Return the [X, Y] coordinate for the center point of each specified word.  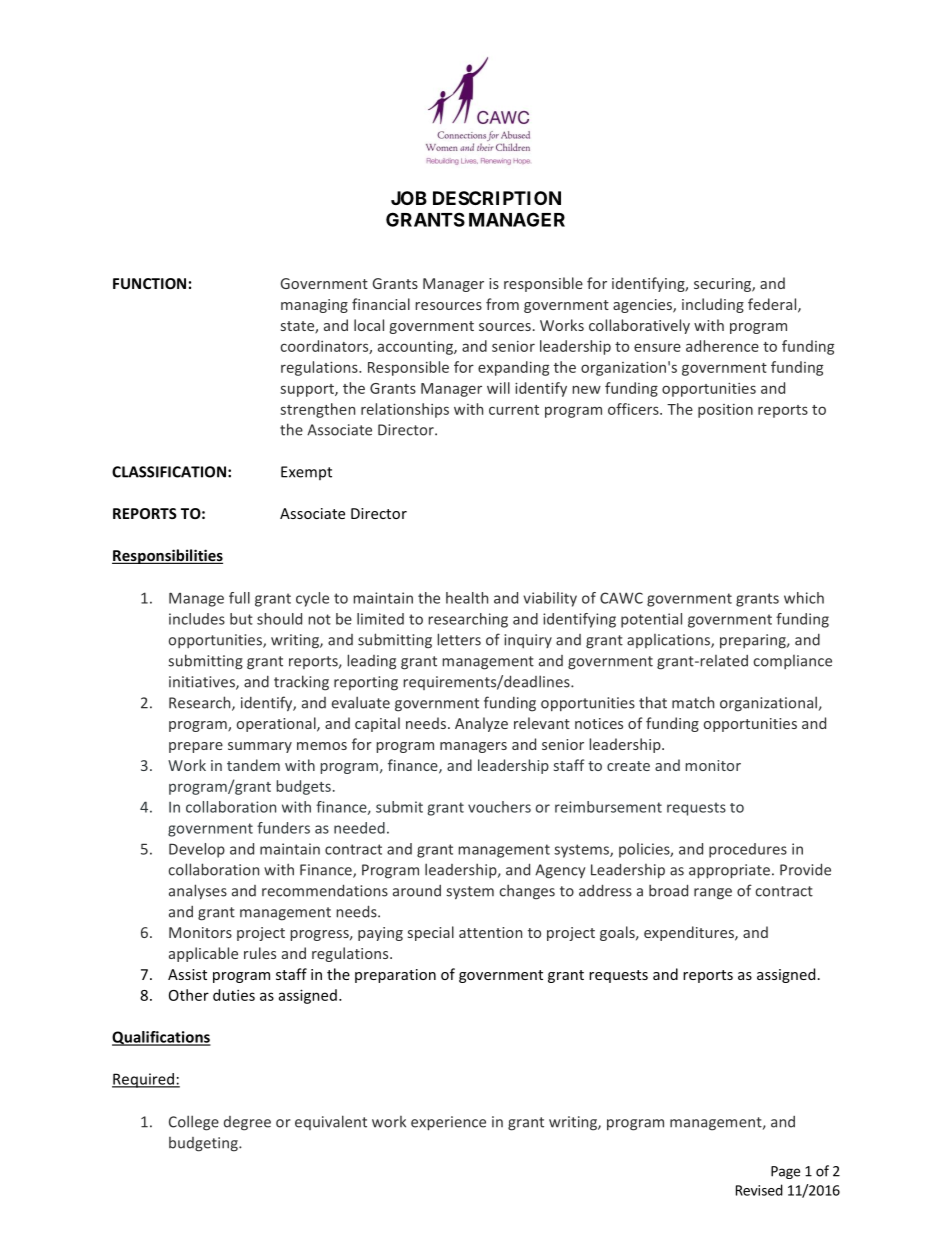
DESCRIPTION [497, 198]
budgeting [204, 1144]
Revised [759, 1190]
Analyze [481, 724]
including [713, 305]
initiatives [203, 683]
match [693, 702]
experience [448, 1123]
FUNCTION [149, 283]
